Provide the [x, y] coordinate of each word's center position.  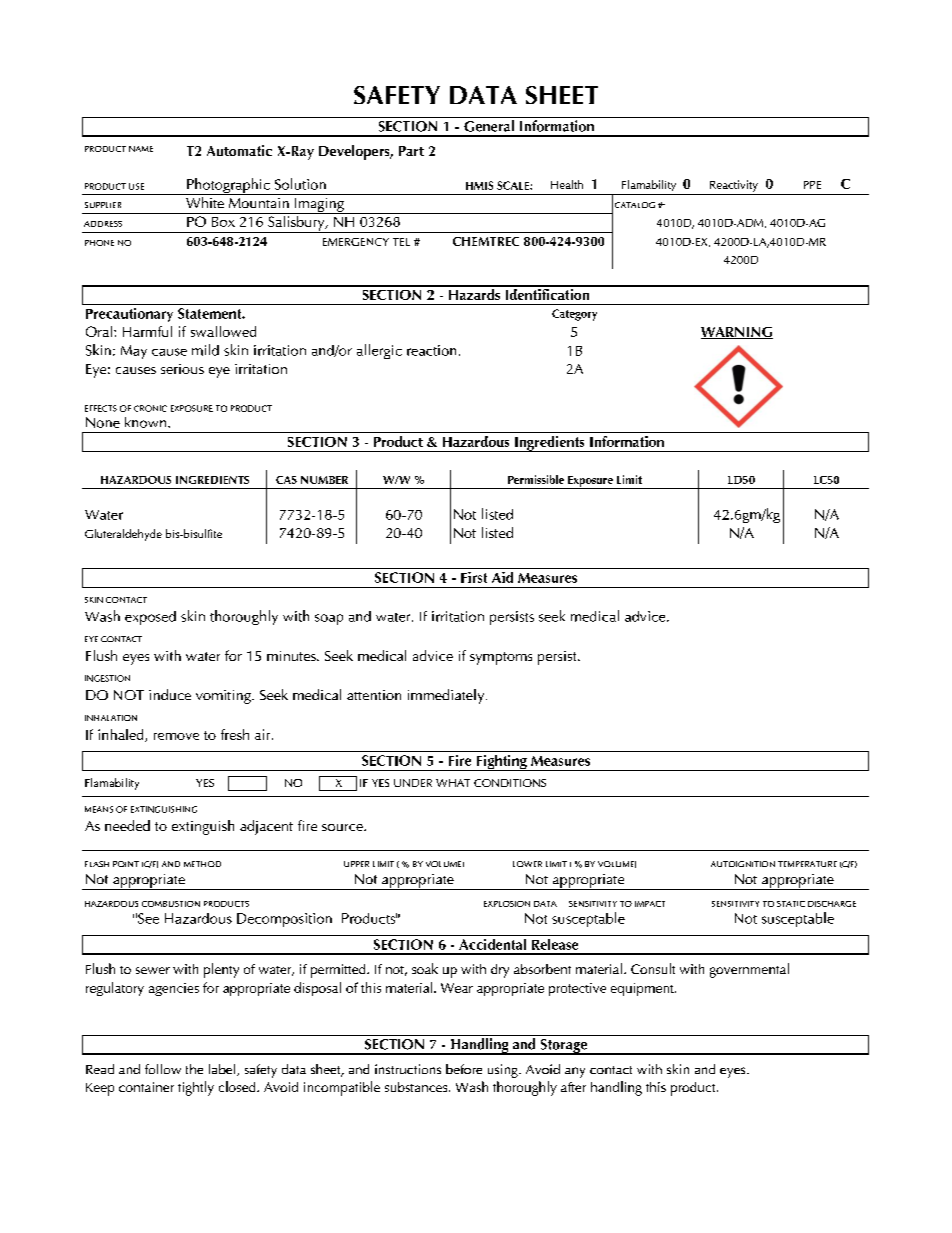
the [194, 1069]
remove [176, 736]
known [147, 422]
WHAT [453, 783]
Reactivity [734, 186]
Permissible [536, 479]
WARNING [737, 333]
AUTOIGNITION [743, 864]
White [205, 202]
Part [411, 151]
